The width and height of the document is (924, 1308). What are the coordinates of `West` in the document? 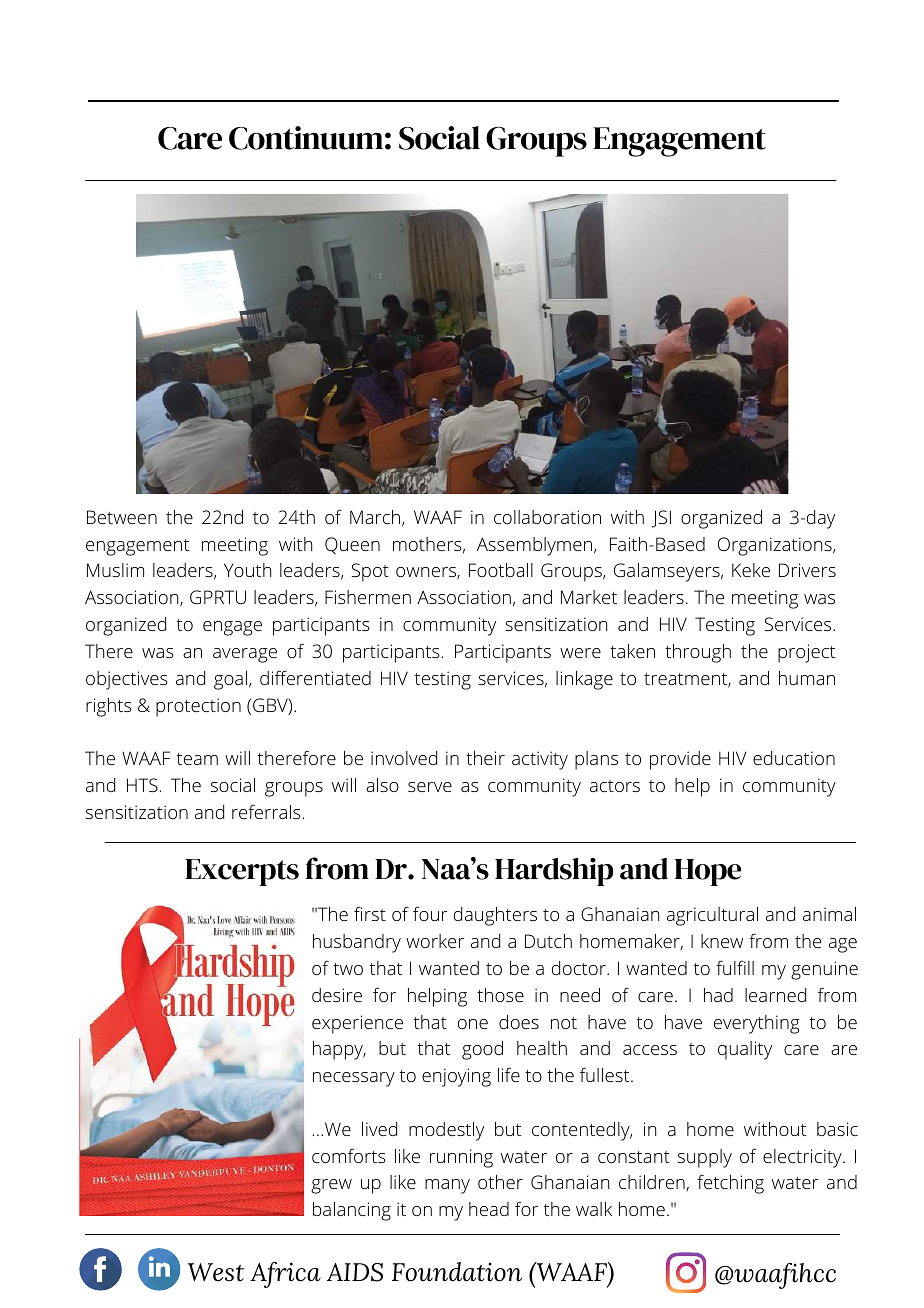 It's located at (216, 1272).
